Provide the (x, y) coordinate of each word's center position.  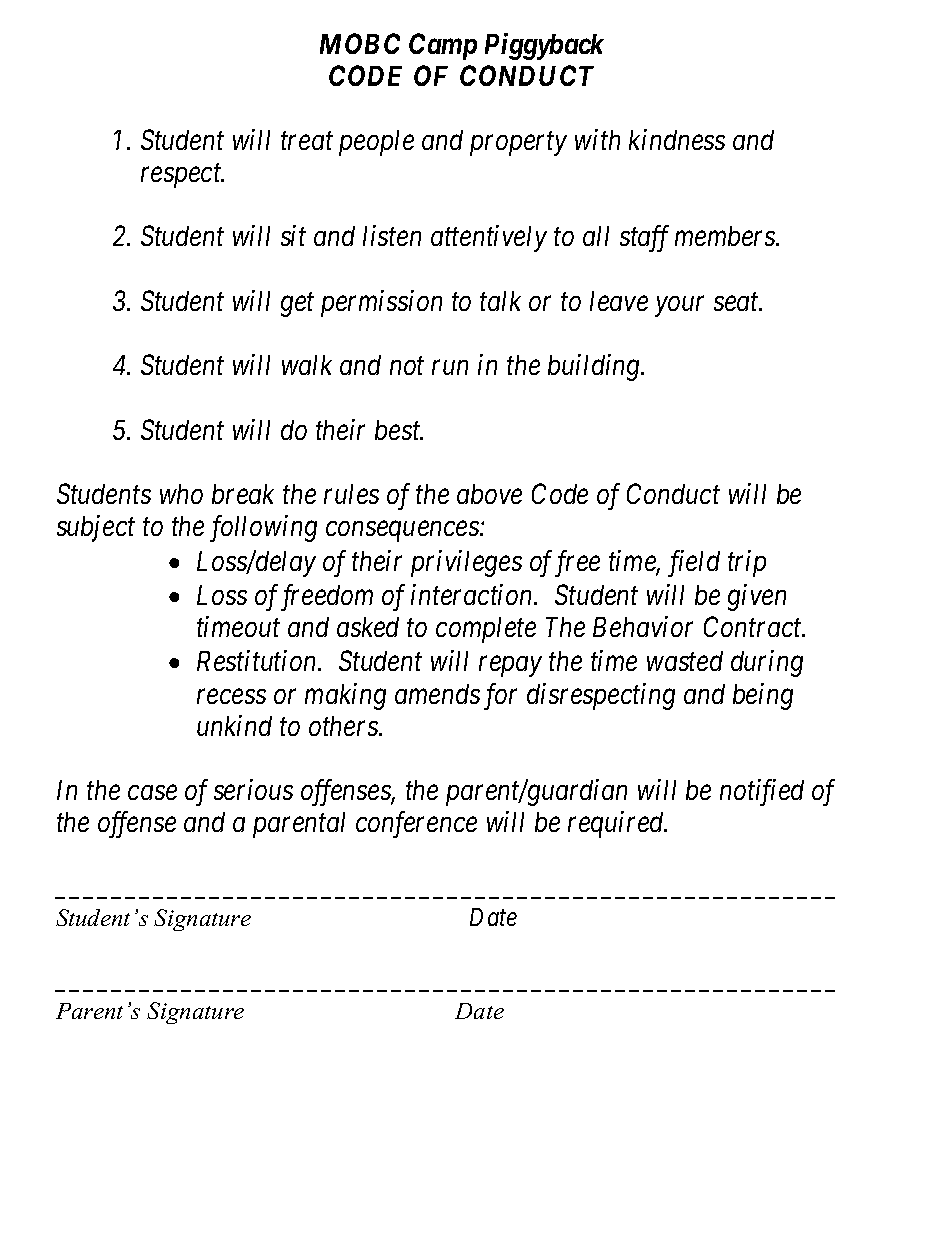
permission (381, 303)
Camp (443, 46)
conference (416, 824)
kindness (677, 139)
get (297, 305)
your (679, 306)
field (694, 563)
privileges (466, 563)
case (152, 793)
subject (96, 528)
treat (307, 141)
